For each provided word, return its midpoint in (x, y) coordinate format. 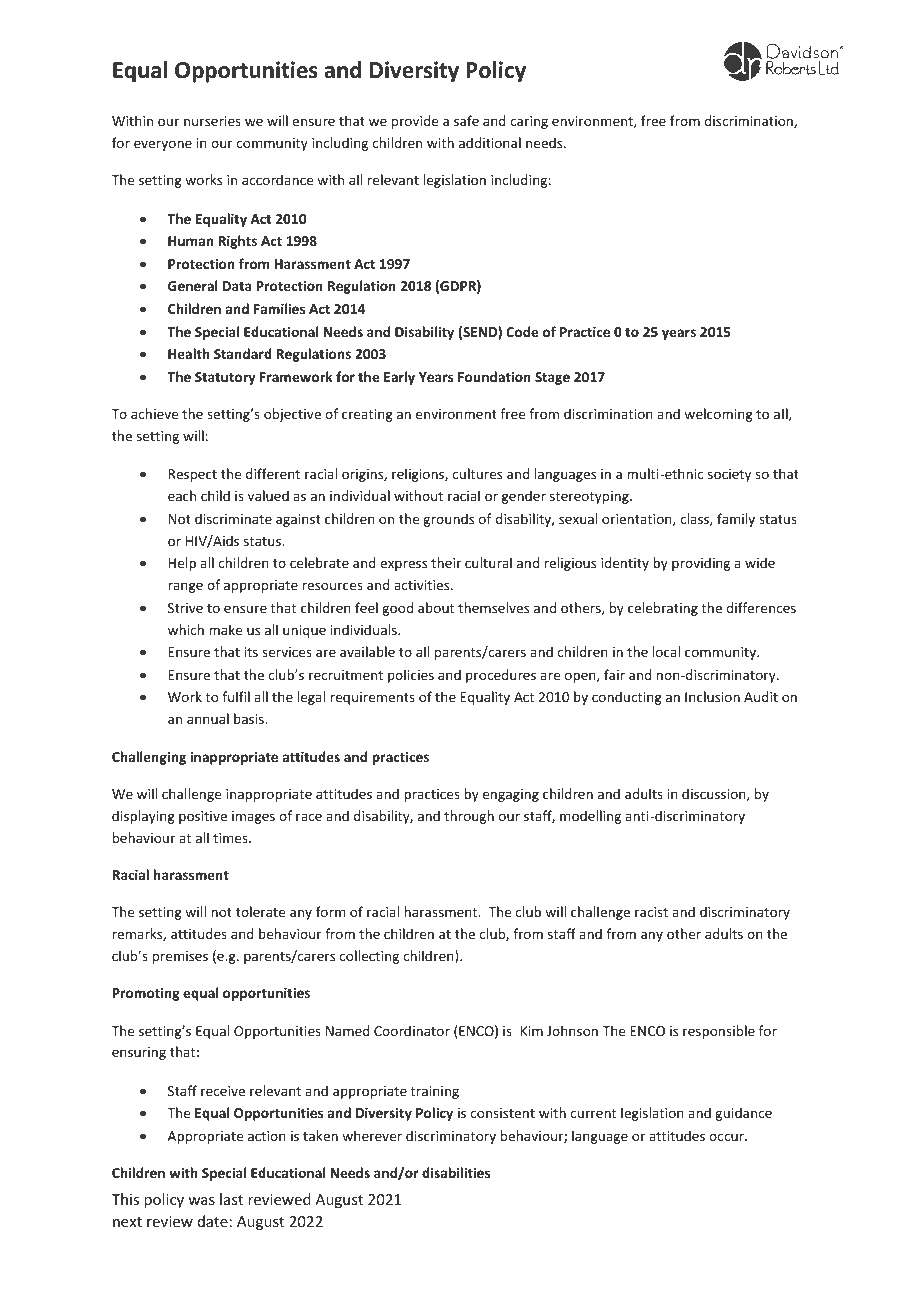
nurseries (212, 121)
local (666, 651)
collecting (369, 957)
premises (180, 957)
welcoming (718, 415)
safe (466, 120)
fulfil (236, 696)
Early (399, 378)
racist (651, 912)
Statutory (225, 378)
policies (411, 676)
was (201, 1201)
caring (529, 122)
